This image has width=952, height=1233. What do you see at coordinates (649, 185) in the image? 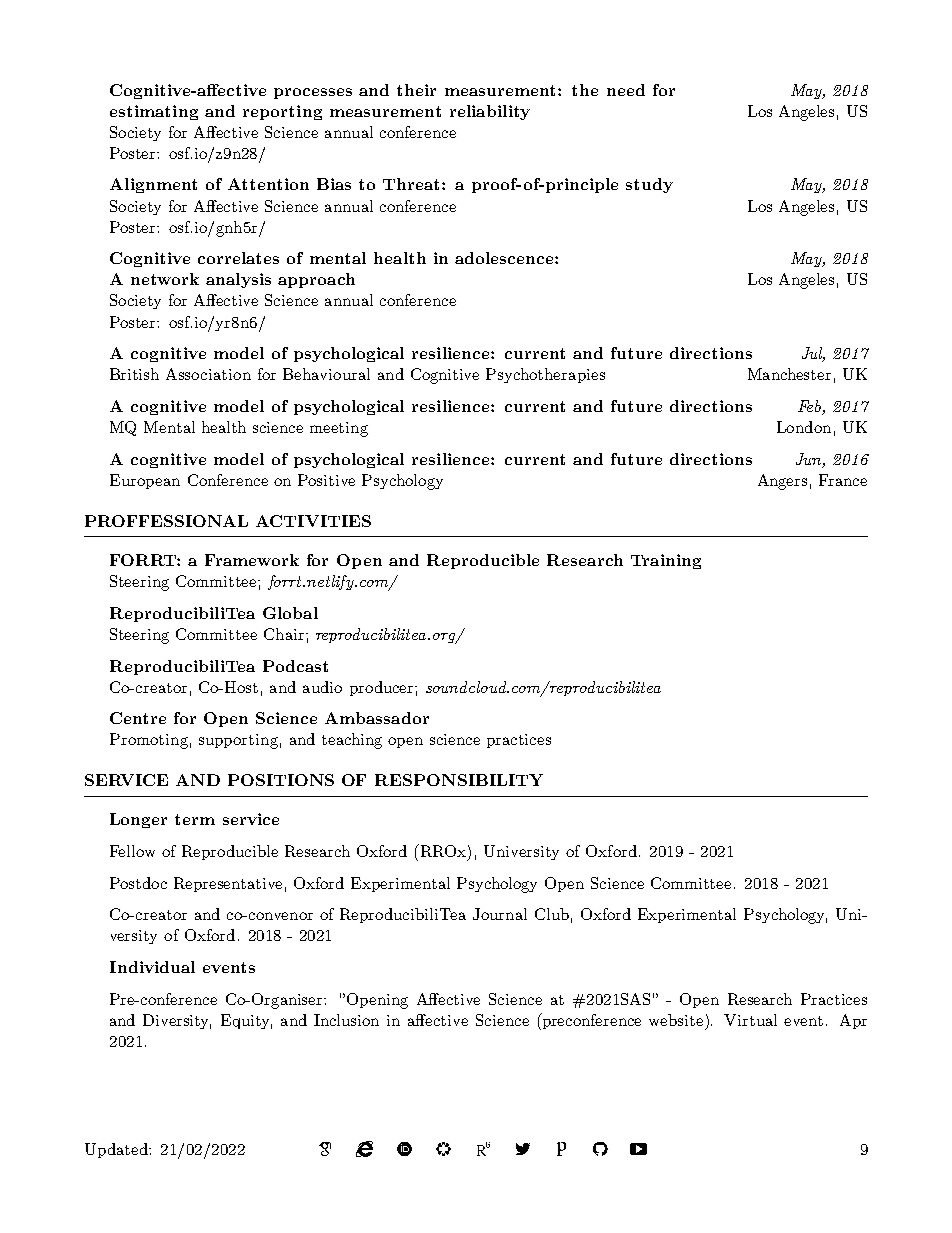
I see `study` at bounding box center [649, 185].
